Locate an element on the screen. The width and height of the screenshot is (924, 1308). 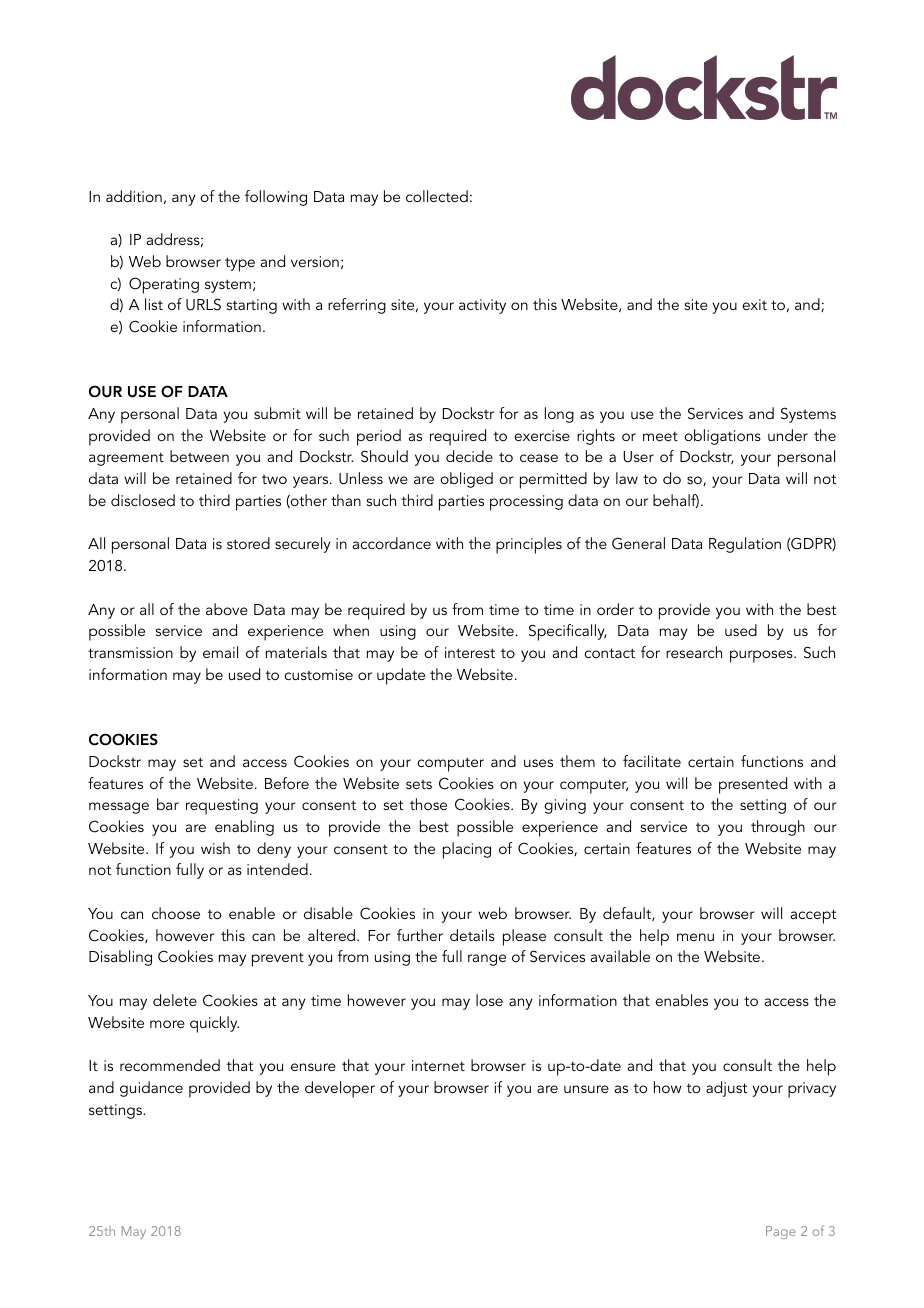
through is located at coordinates (778, 828).
